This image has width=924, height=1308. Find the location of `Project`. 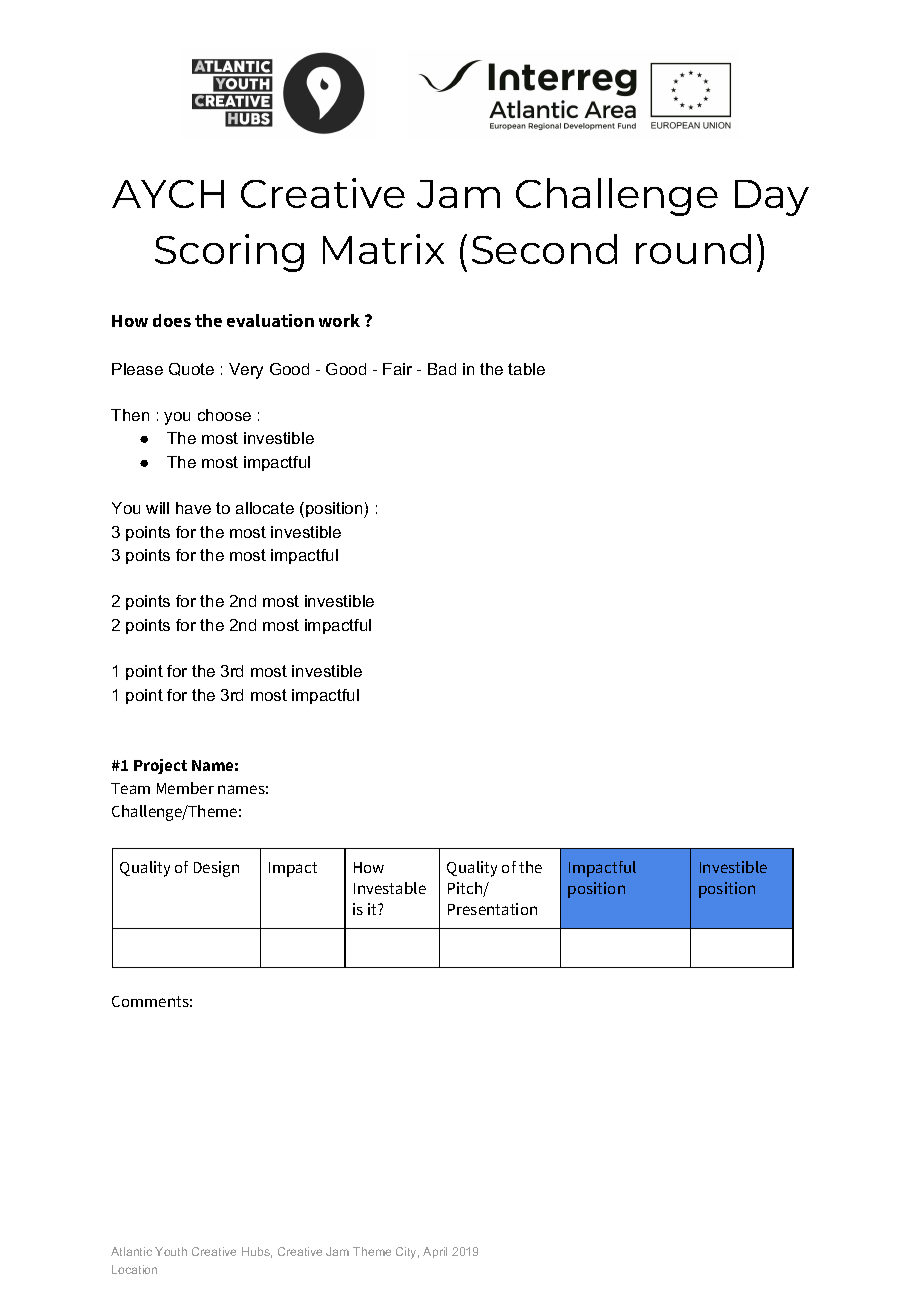

Project is located at coordinates (160, 766).
